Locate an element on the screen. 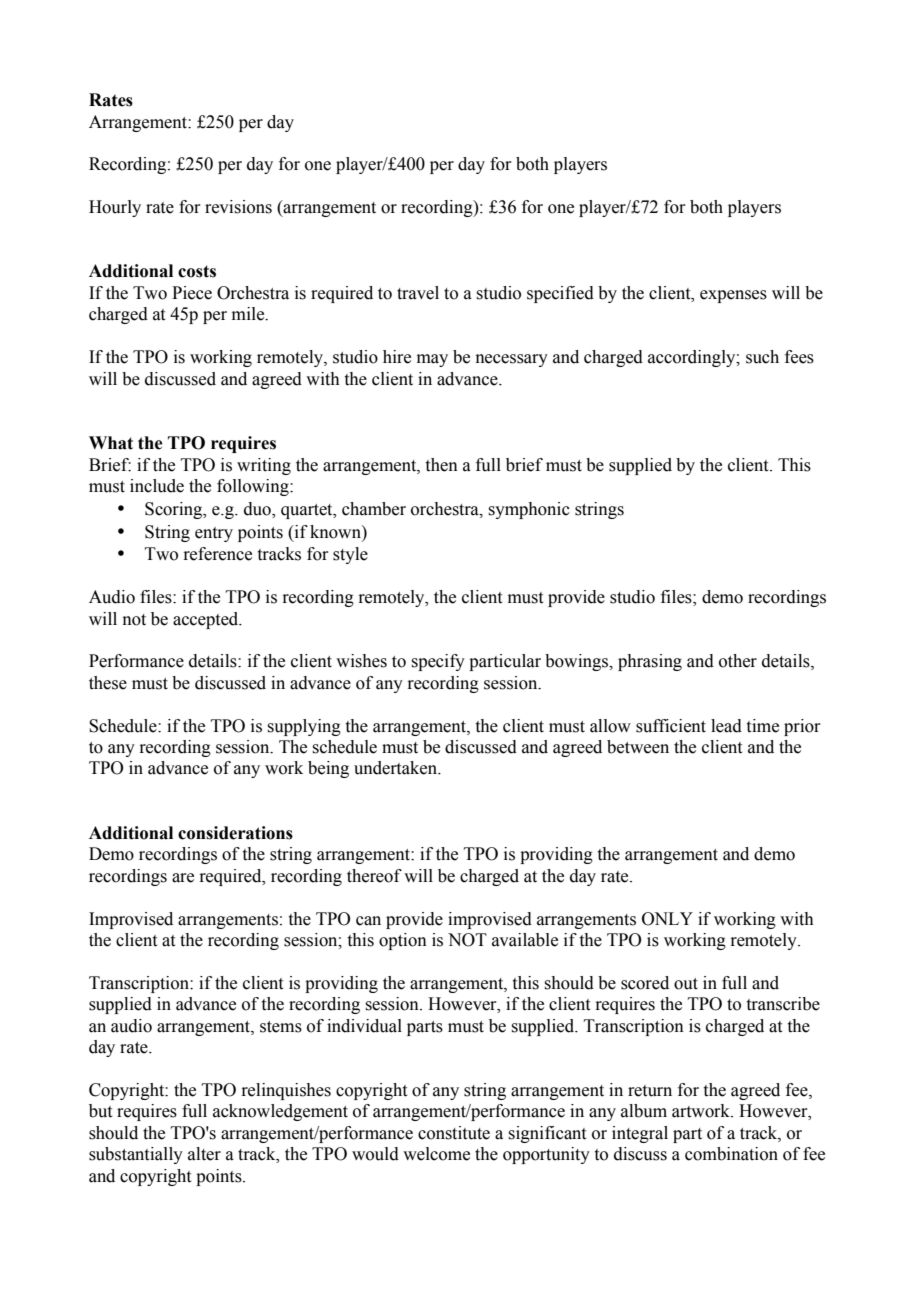  considerations is located at coordinates (235, 833).
